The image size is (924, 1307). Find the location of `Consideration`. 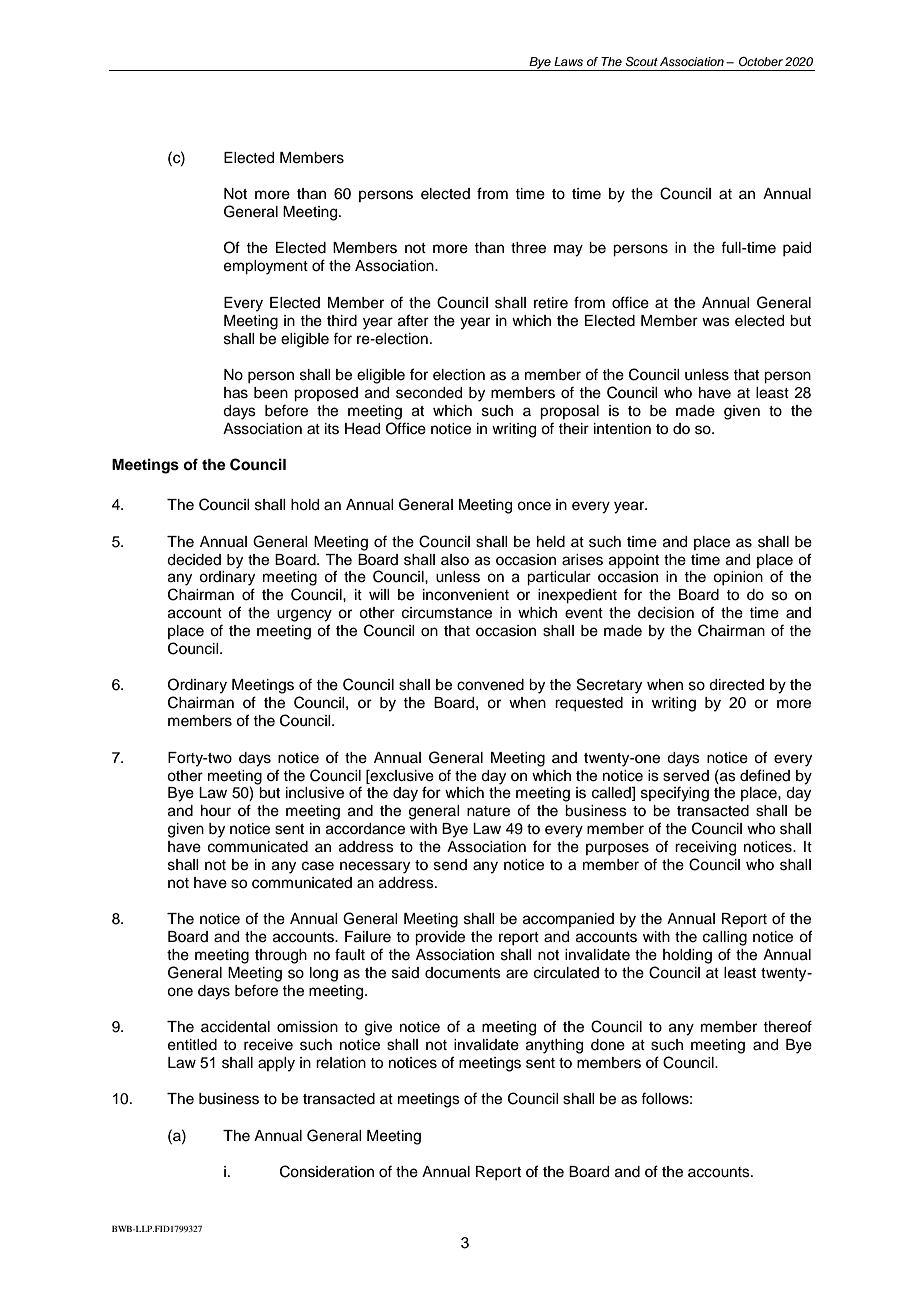

Consideration is located at coordinates (327, 1171).
